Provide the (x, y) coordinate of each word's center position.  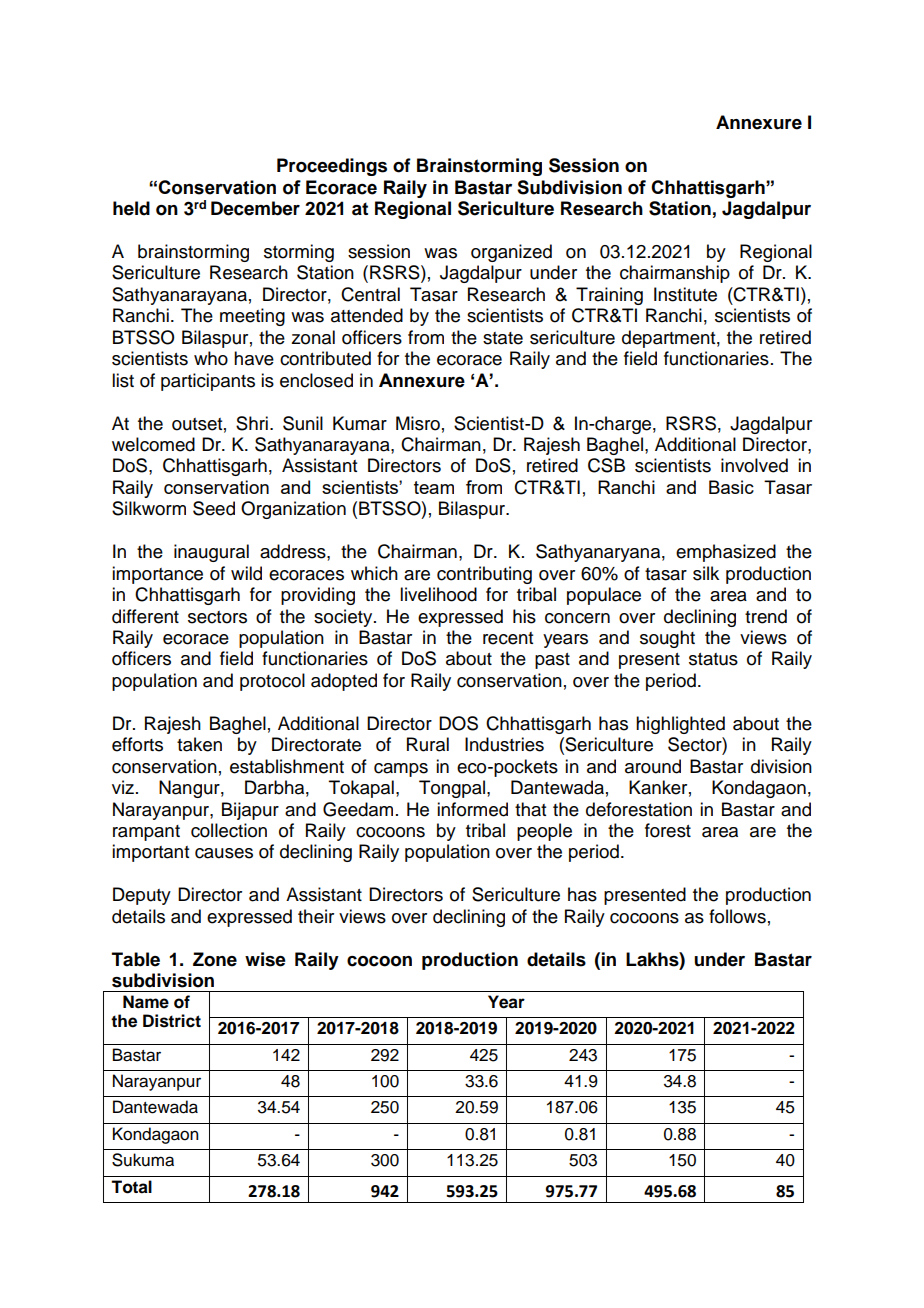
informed (472, 809)
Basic (731, 487)
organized (511, 253)
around (653, 766)
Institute (685, 294)
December (255, 208)
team (434, 487)
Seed (214, 508)
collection (229, 830)
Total (131, 1187)
